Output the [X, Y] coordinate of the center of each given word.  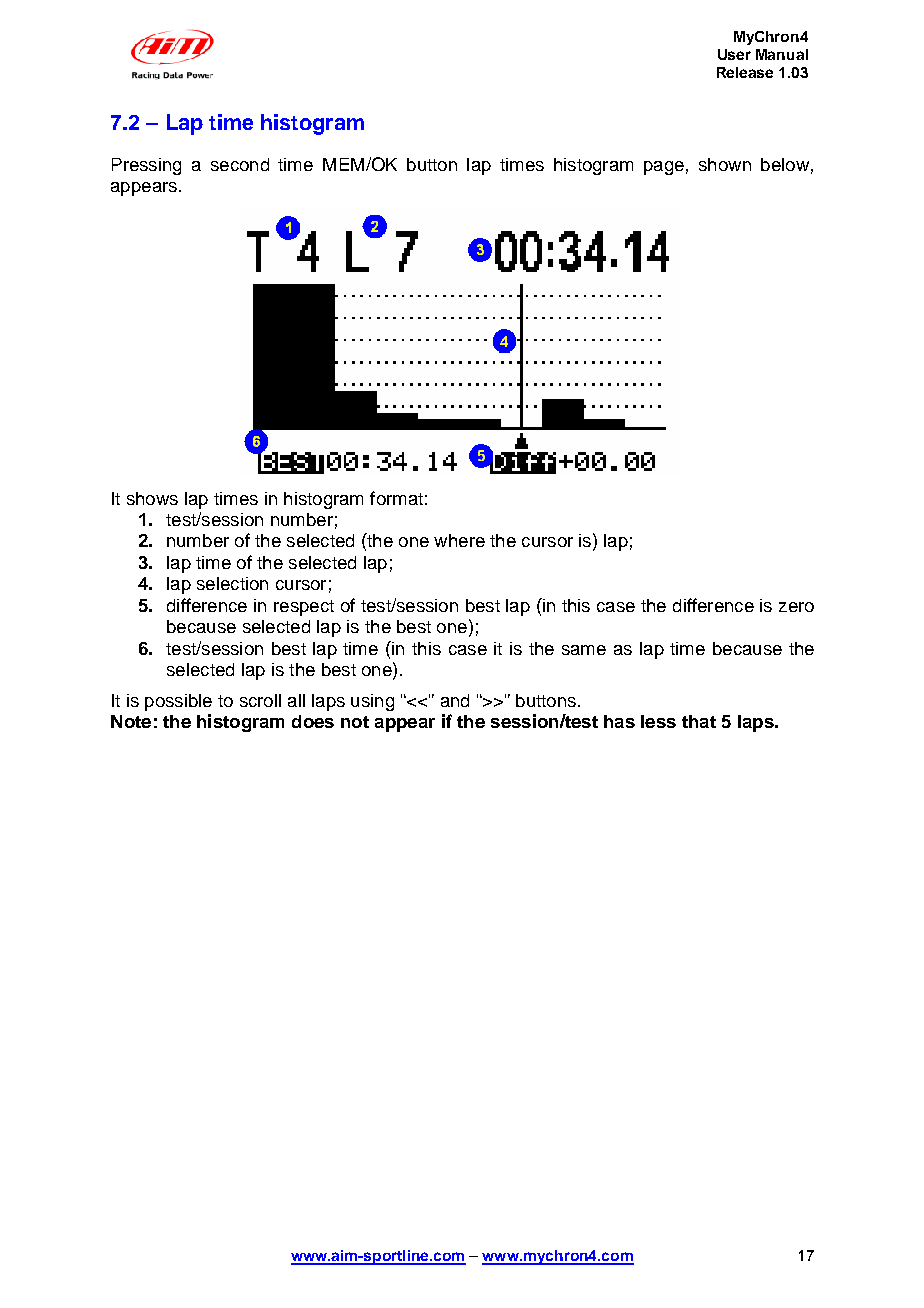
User [734, 54]
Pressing [146, 166]
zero [796, 607]
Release [745, 72]
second [240, 164]
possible [178, 702]
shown [725, 164]
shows [152, 498]
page [664, 168]
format [396, 498]
